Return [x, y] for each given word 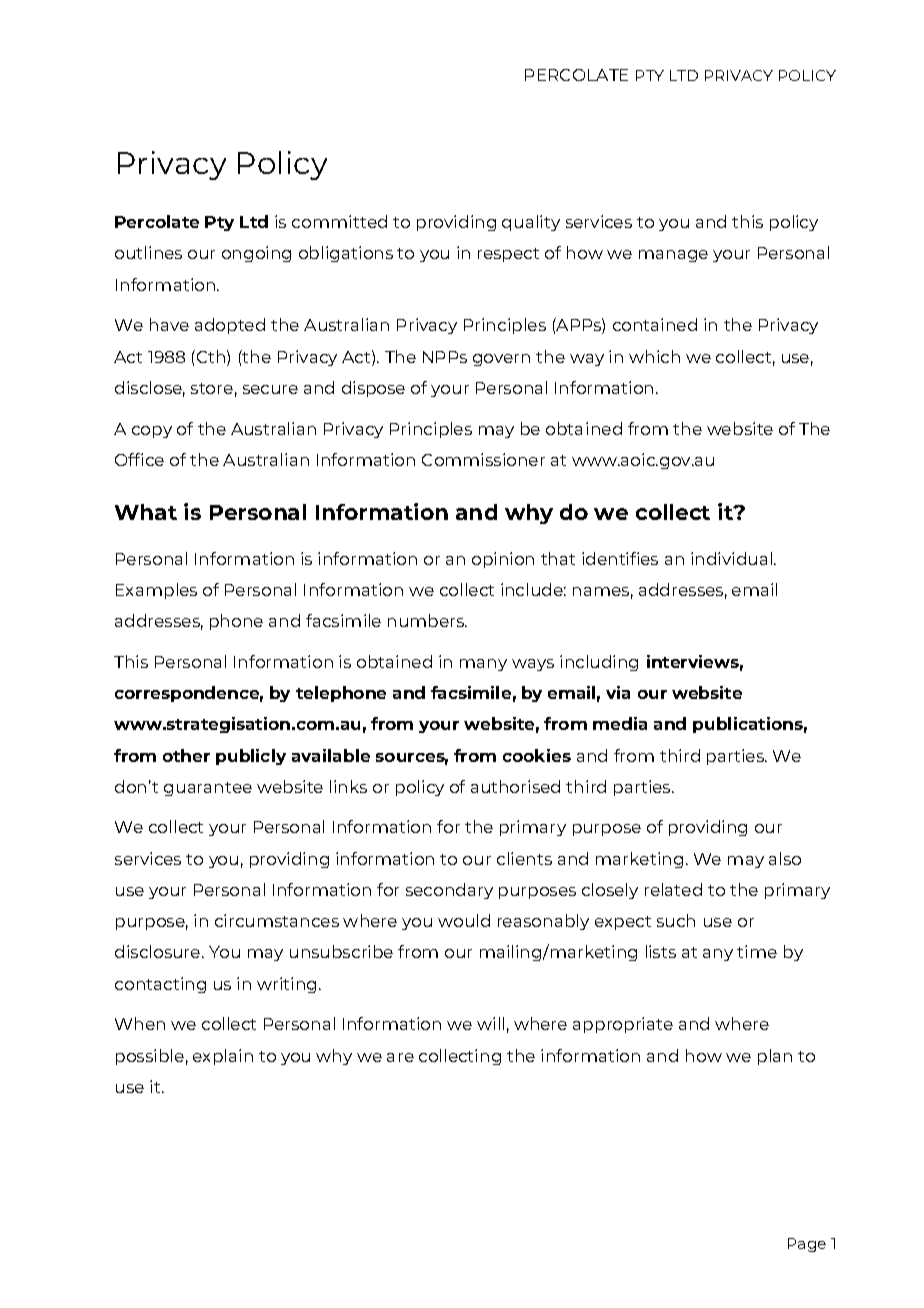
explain [223, 1057]
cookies [537, 755]
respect [508, 255]
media [620, 723]
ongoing [256, 254]
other [186, 755]
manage [673, 256]
